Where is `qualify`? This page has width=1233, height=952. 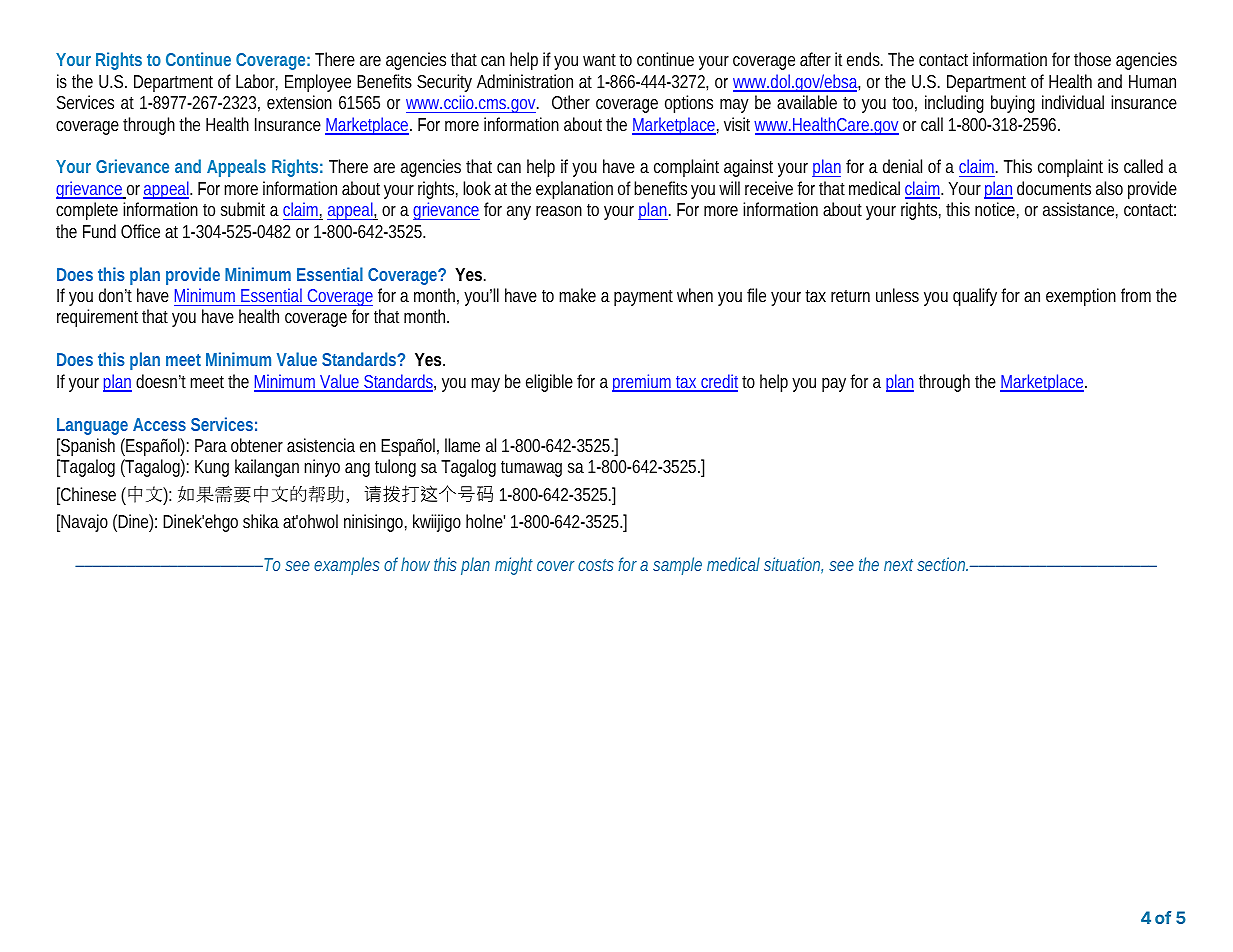 qualify is located at coordinates (975, 297).
